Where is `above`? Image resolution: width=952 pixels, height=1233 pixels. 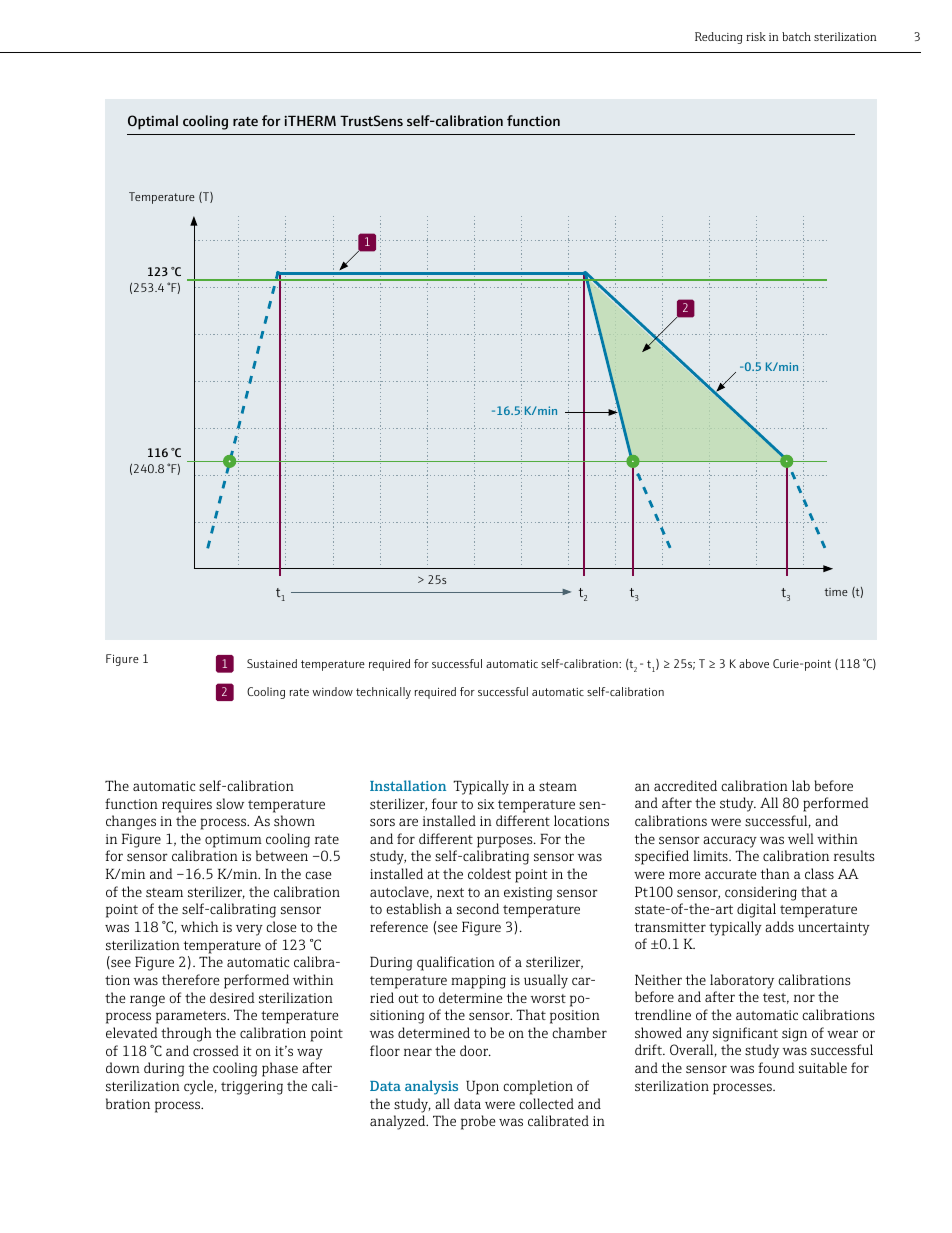 above is located at coordinates (754, 663).
